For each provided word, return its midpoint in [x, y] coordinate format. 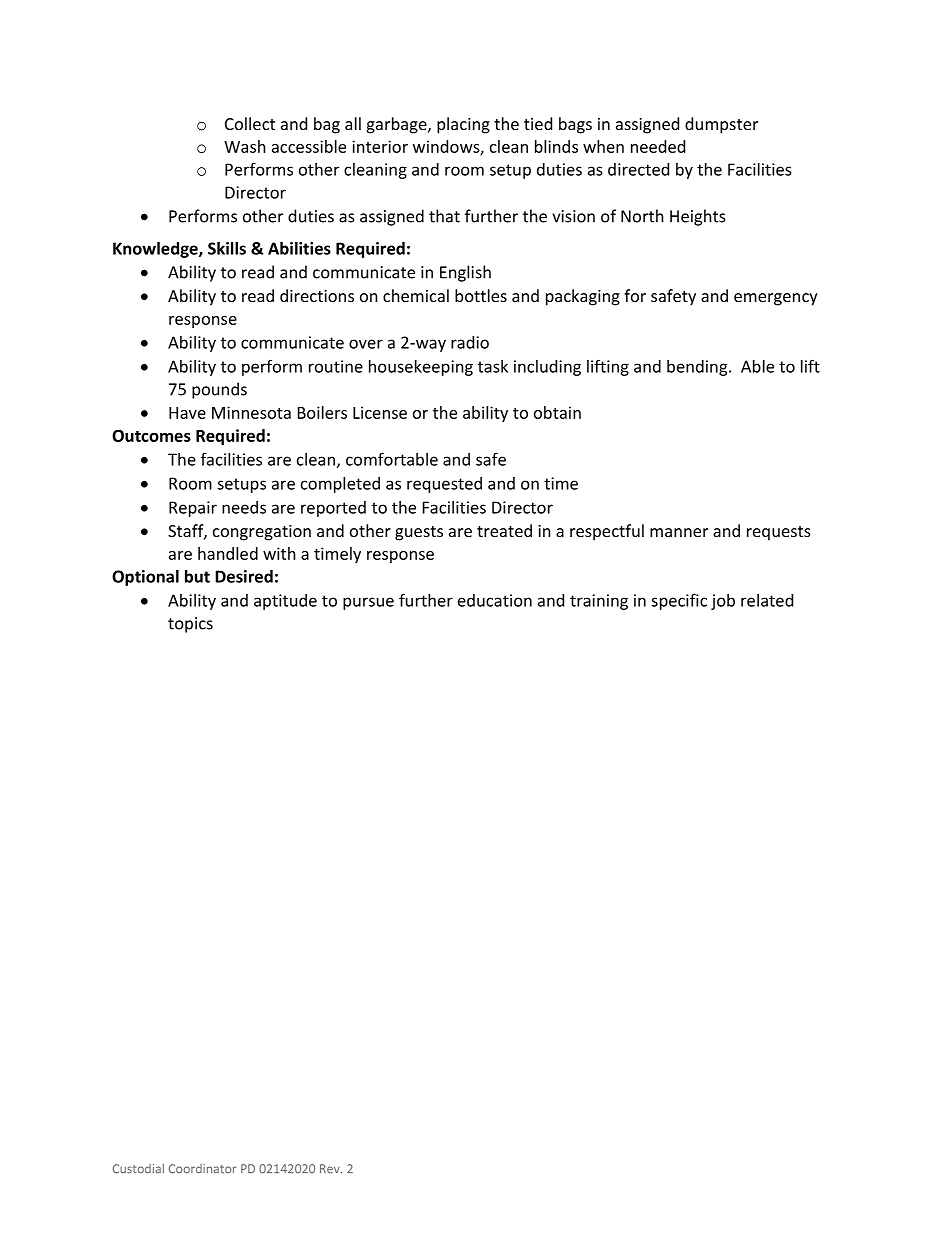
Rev [331, 1169]
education [495, 600]
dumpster [721, 125]
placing [463, 125]
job [723, 602]
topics [190, 625]
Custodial [138, 1168]
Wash [245, 146]
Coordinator [202, 1169]
